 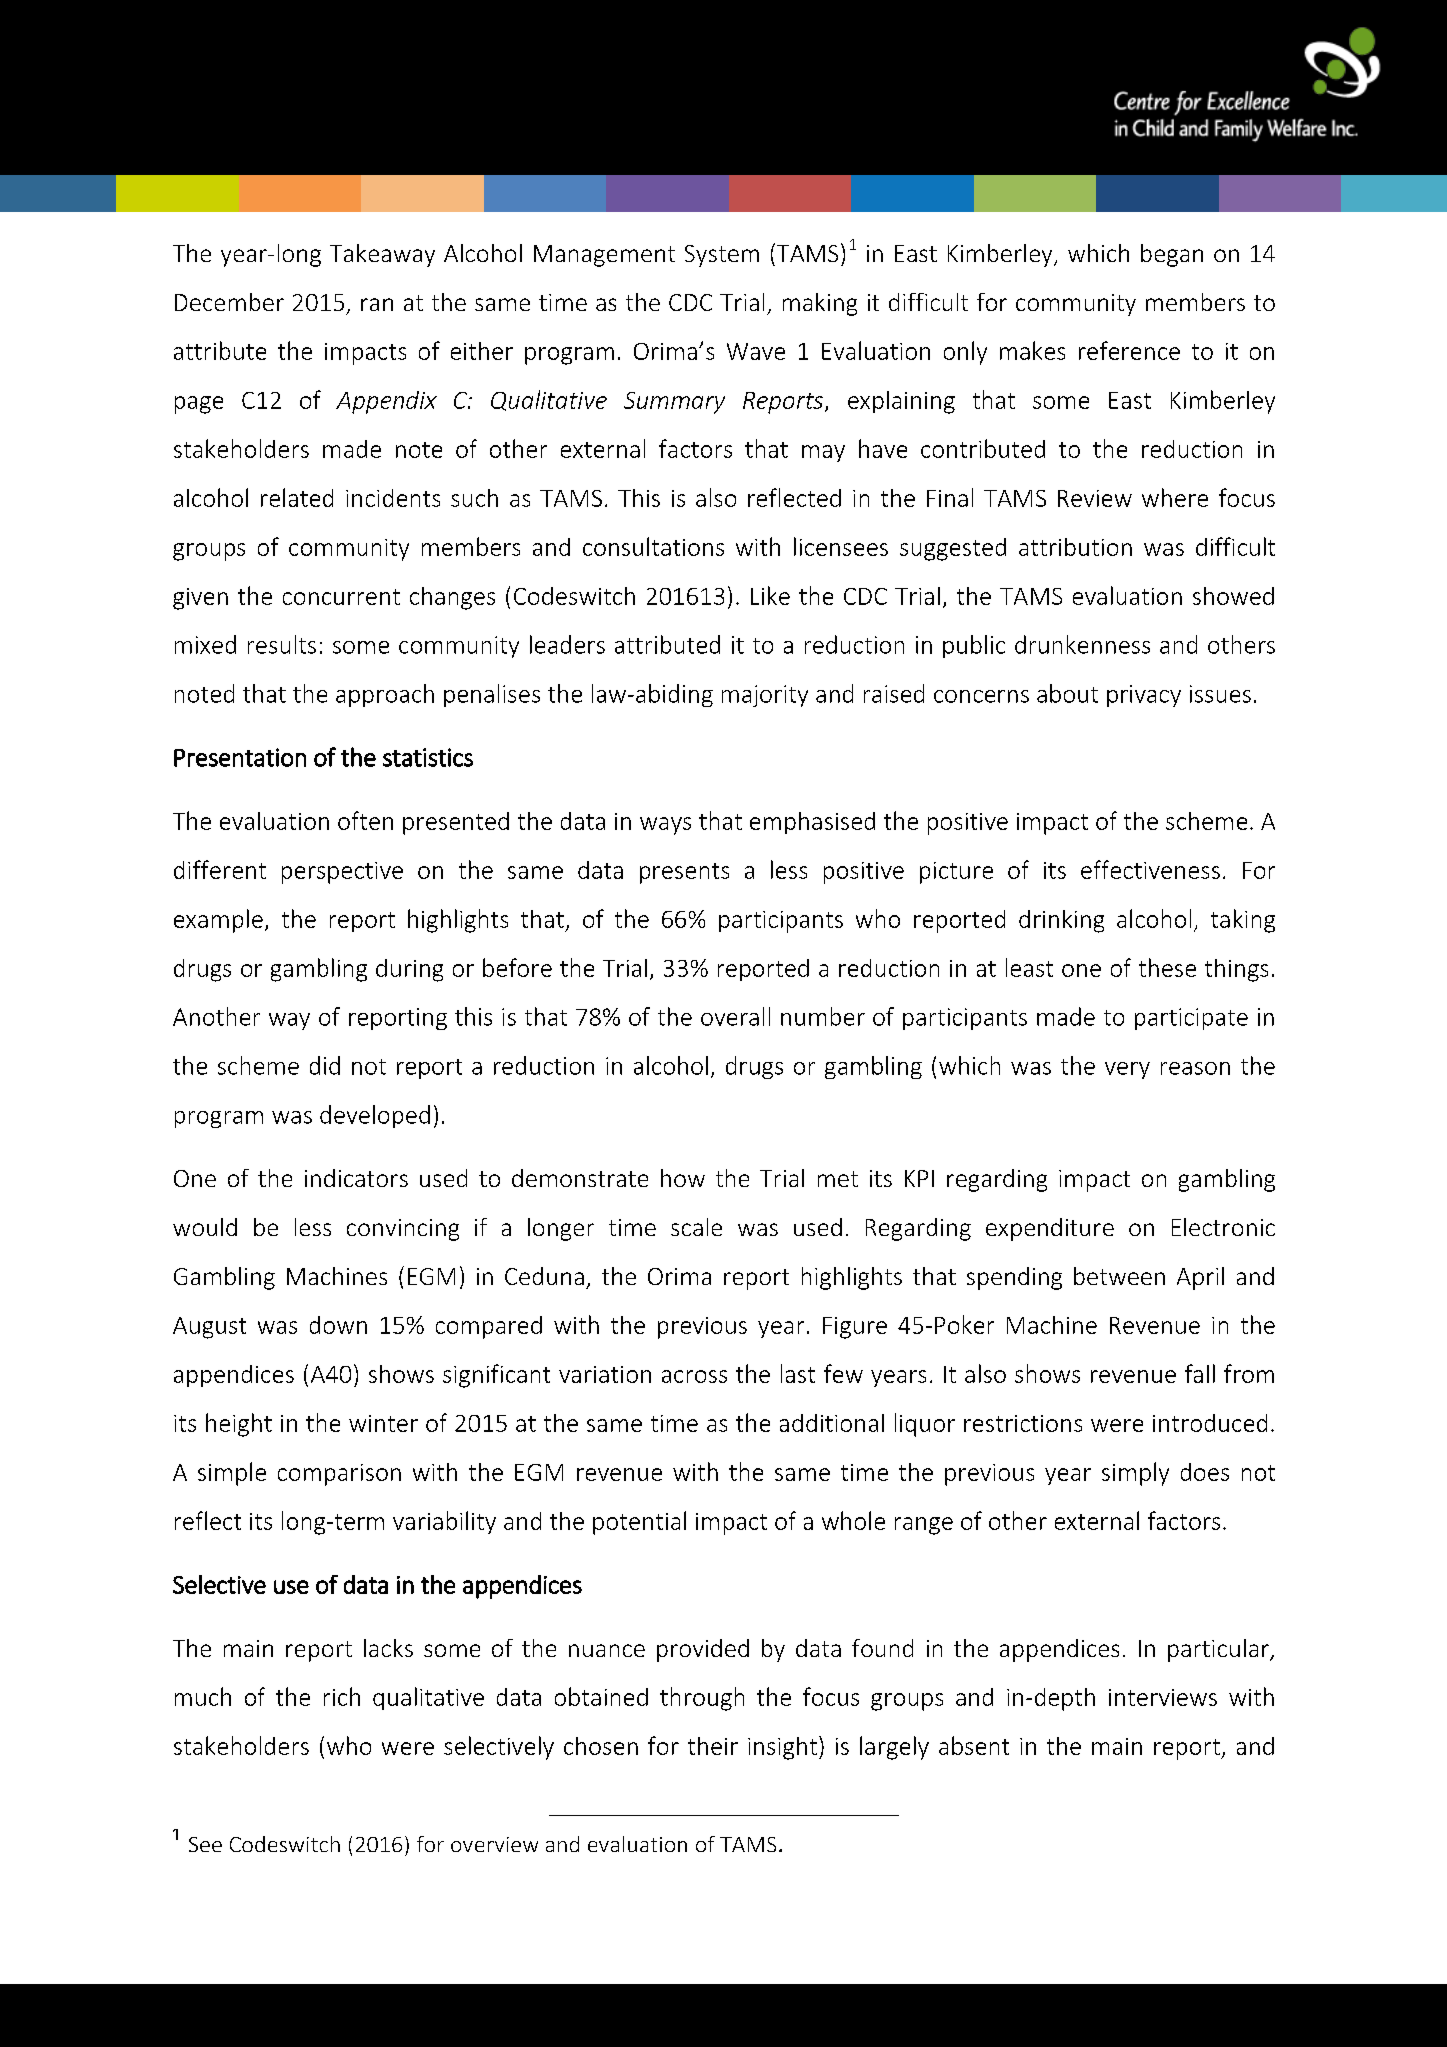 What do you see at coordinates (382, 255) in the document?
I see `Takeaway` at bounding box center [382, 255].
